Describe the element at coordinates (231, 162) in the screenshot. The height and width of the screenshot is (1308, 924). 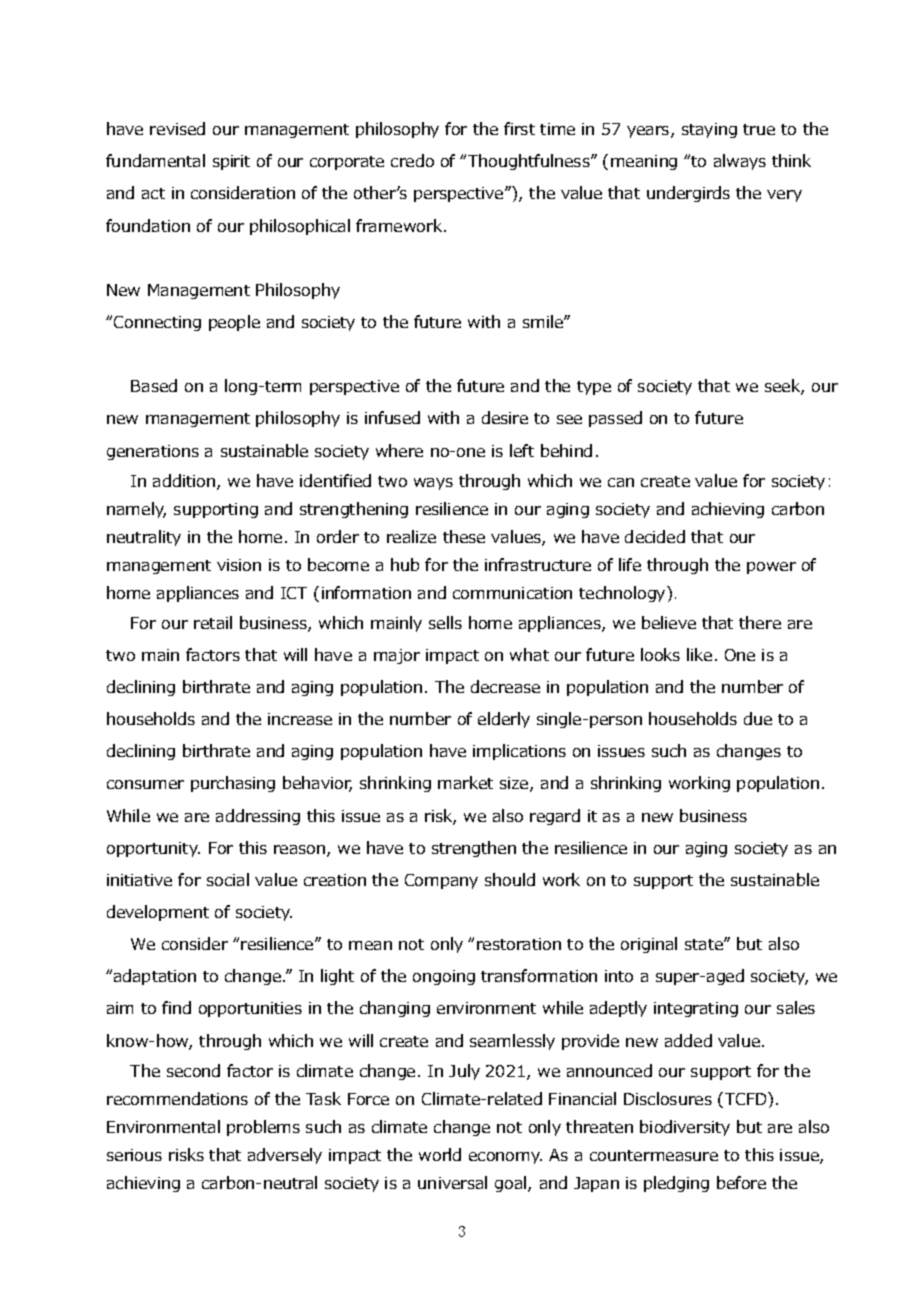
I see `spirit` at that location.
